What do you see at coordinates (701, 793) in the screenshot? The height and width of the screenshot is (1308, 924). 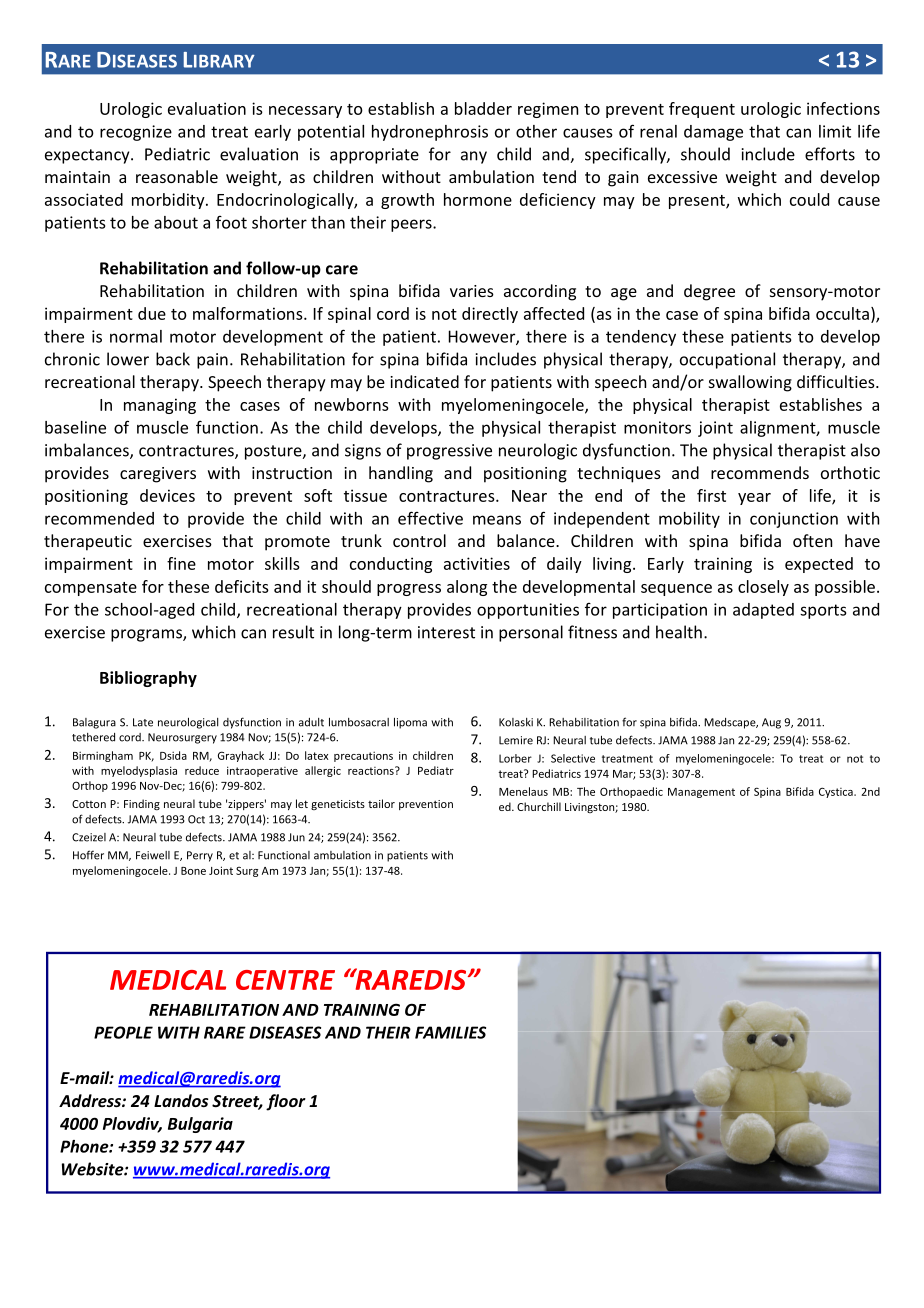 I see `Management` at bounding box center [701, 793].
